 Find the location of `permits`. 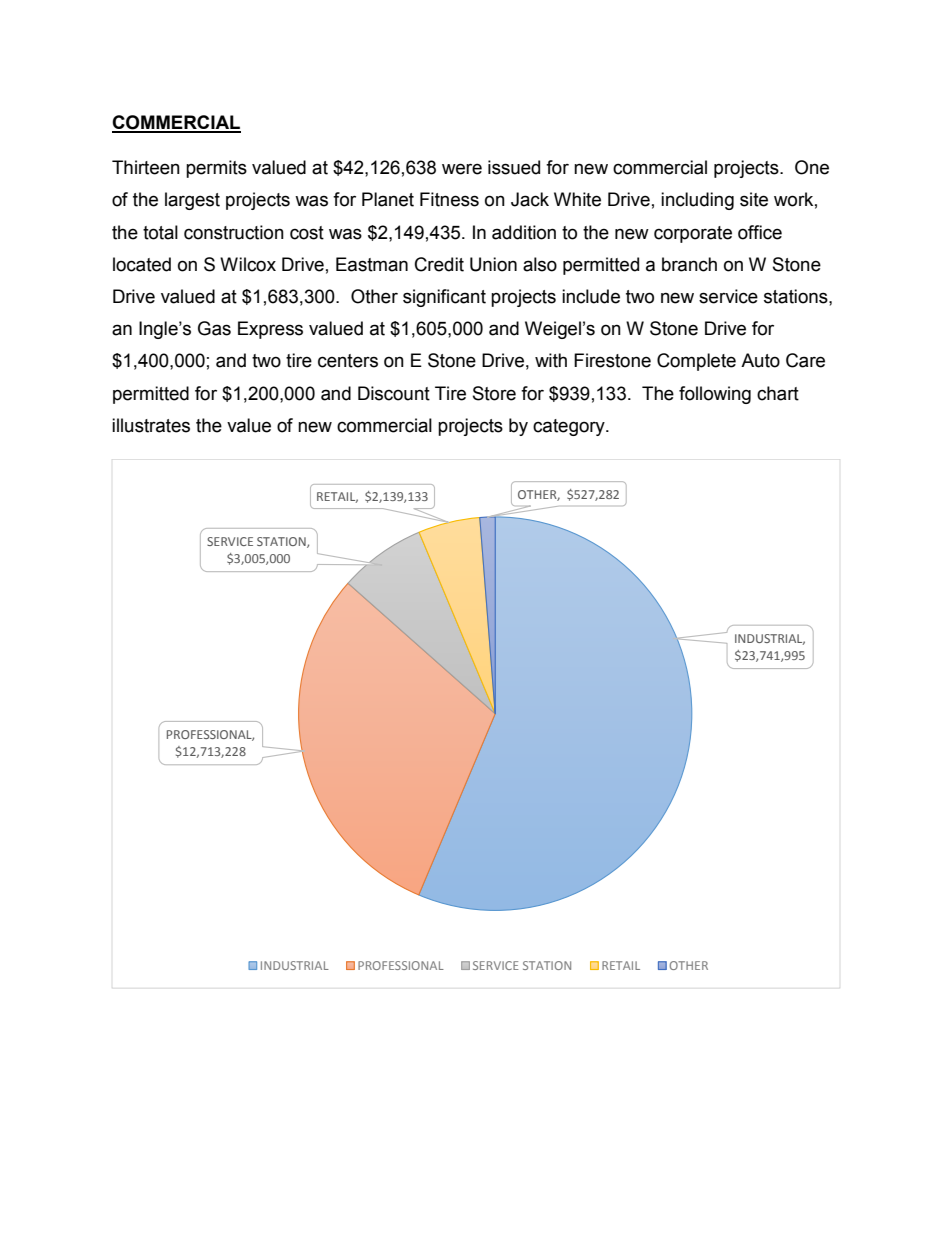

permits is located at coordinates (216, 169).
